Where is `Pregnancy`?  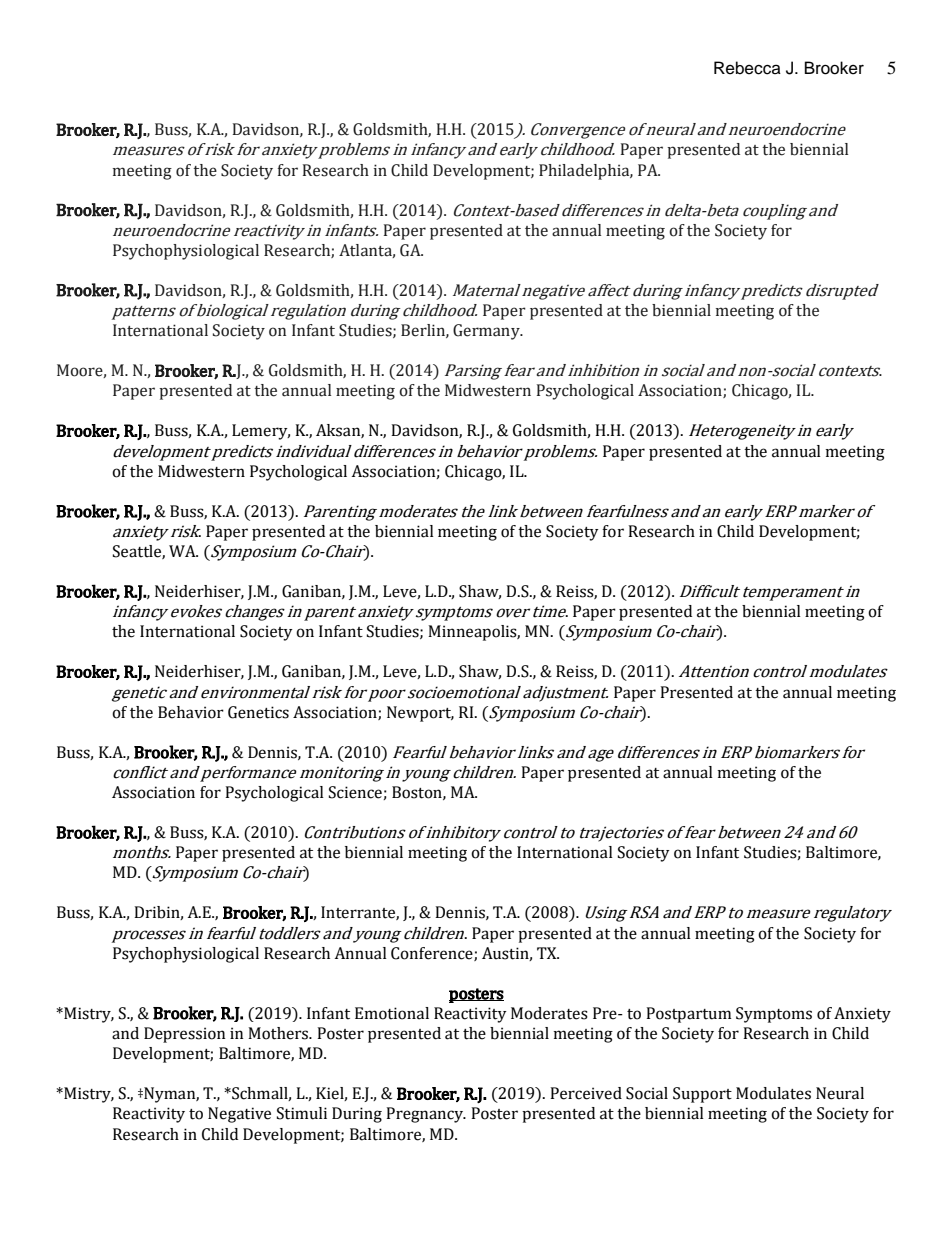
Pregnancy is located at coordinates (425, 1115).
